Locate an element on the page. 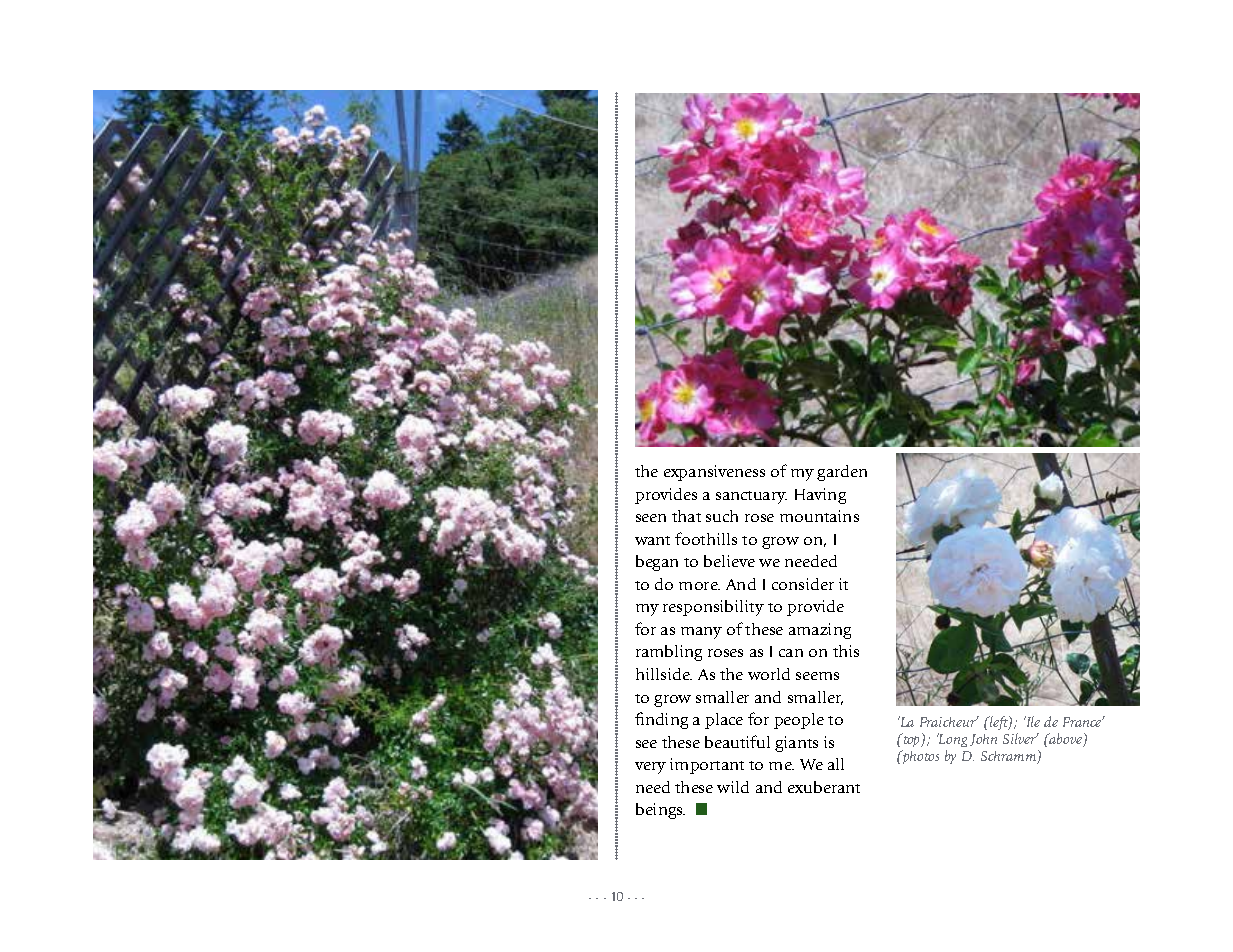  more is located at coordinates (699, 586).
